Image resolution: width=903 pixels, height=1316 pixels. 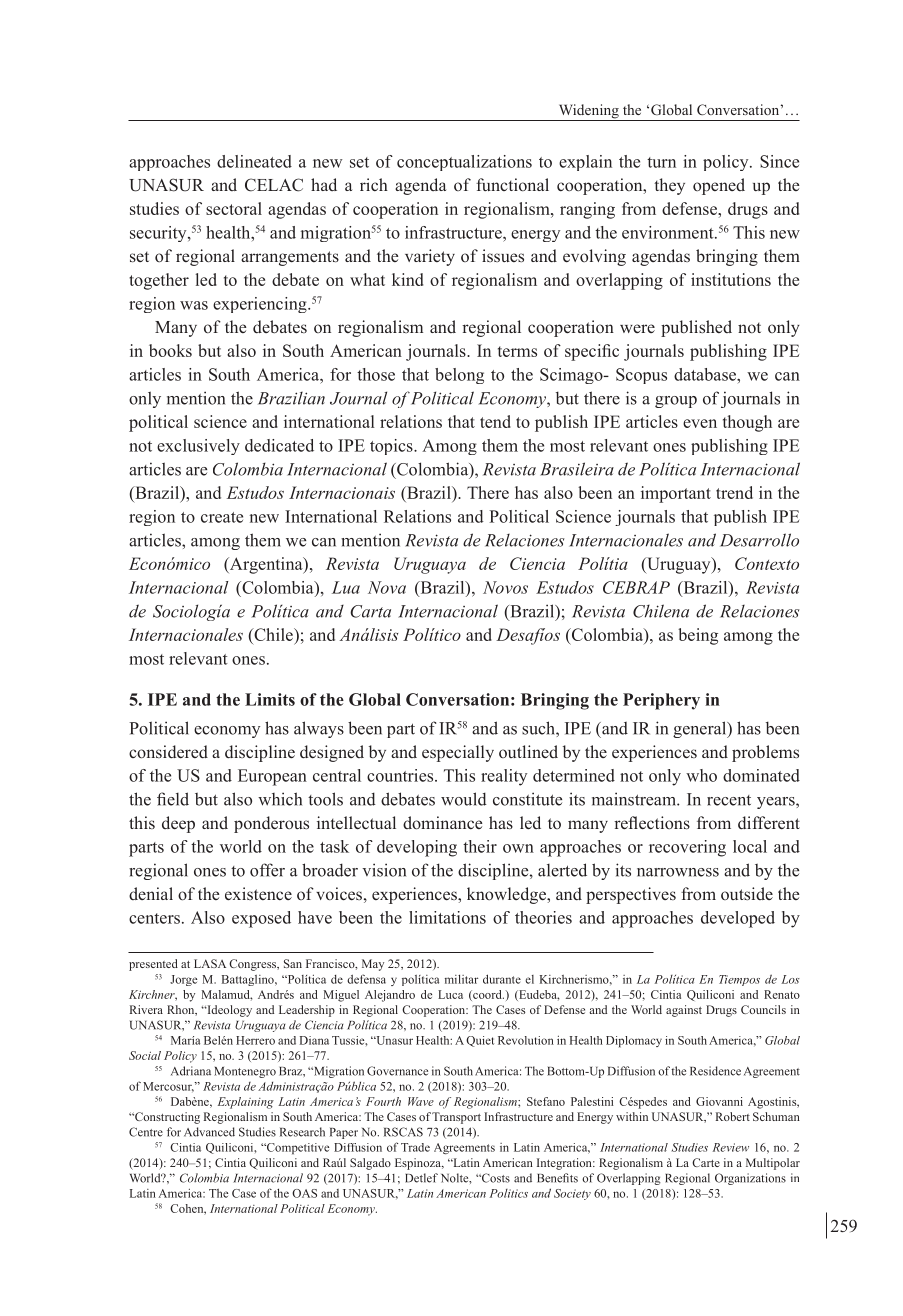 I want to click on conceptualizations, so click(x=464, y=163).
